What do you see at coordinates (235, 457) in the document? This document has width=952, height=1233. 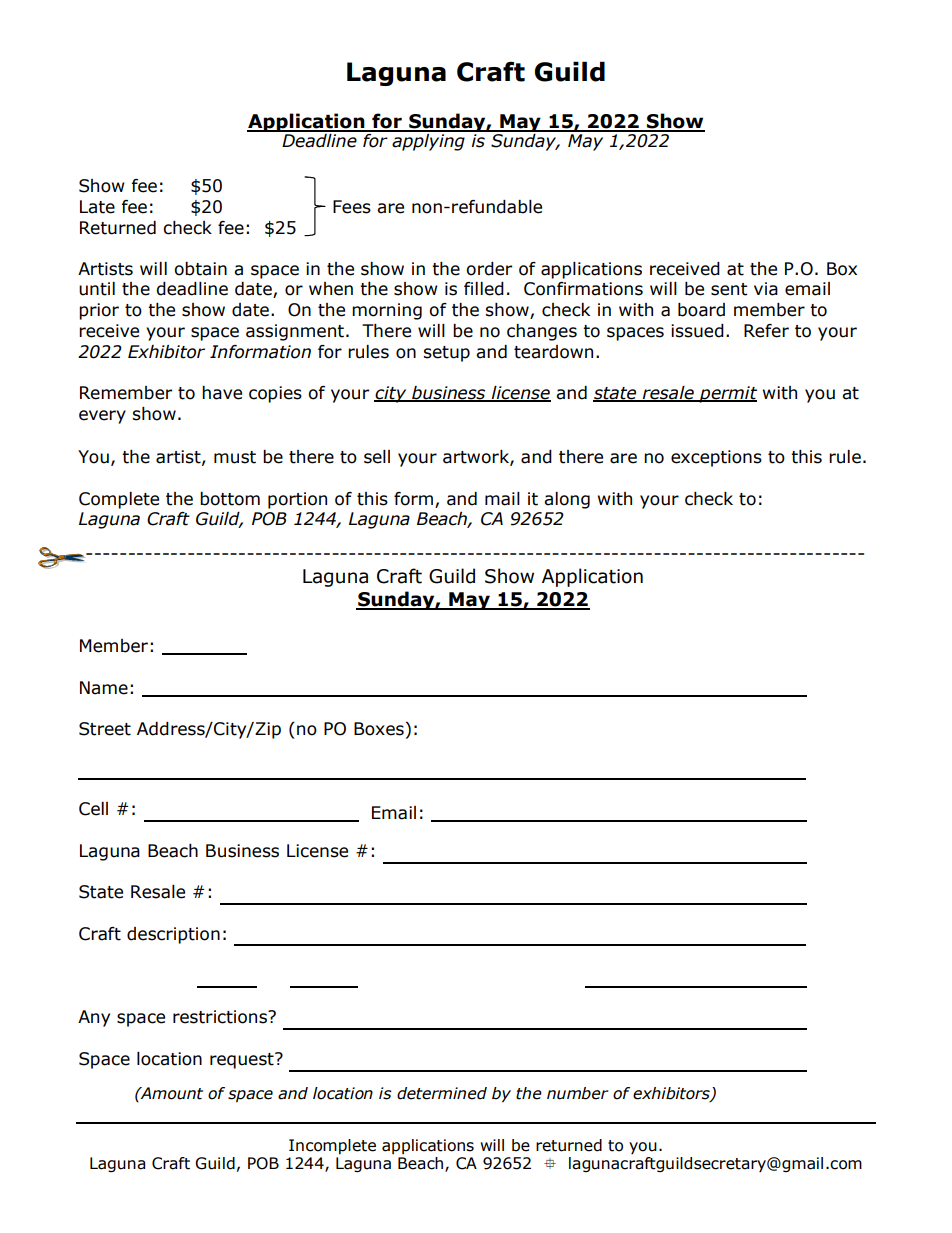 I see `must` at bounding box center [235, 457].
